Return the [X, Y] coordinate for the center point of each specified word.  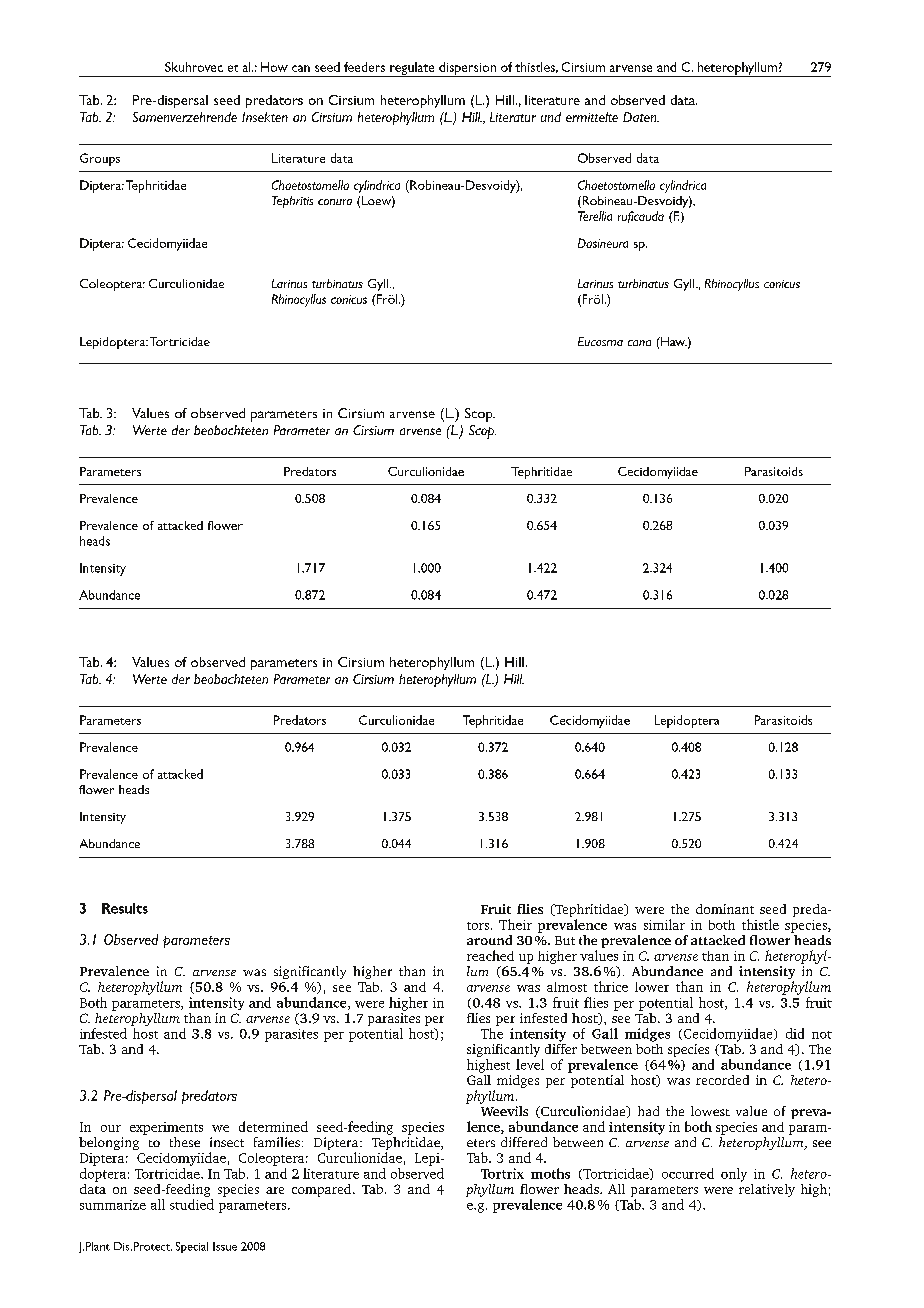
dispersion [467, 69]
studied [192, 1204]
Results [125, 908]
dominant [725, 909]
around [489, 940]
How [274, 67]
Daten [641, 117]
